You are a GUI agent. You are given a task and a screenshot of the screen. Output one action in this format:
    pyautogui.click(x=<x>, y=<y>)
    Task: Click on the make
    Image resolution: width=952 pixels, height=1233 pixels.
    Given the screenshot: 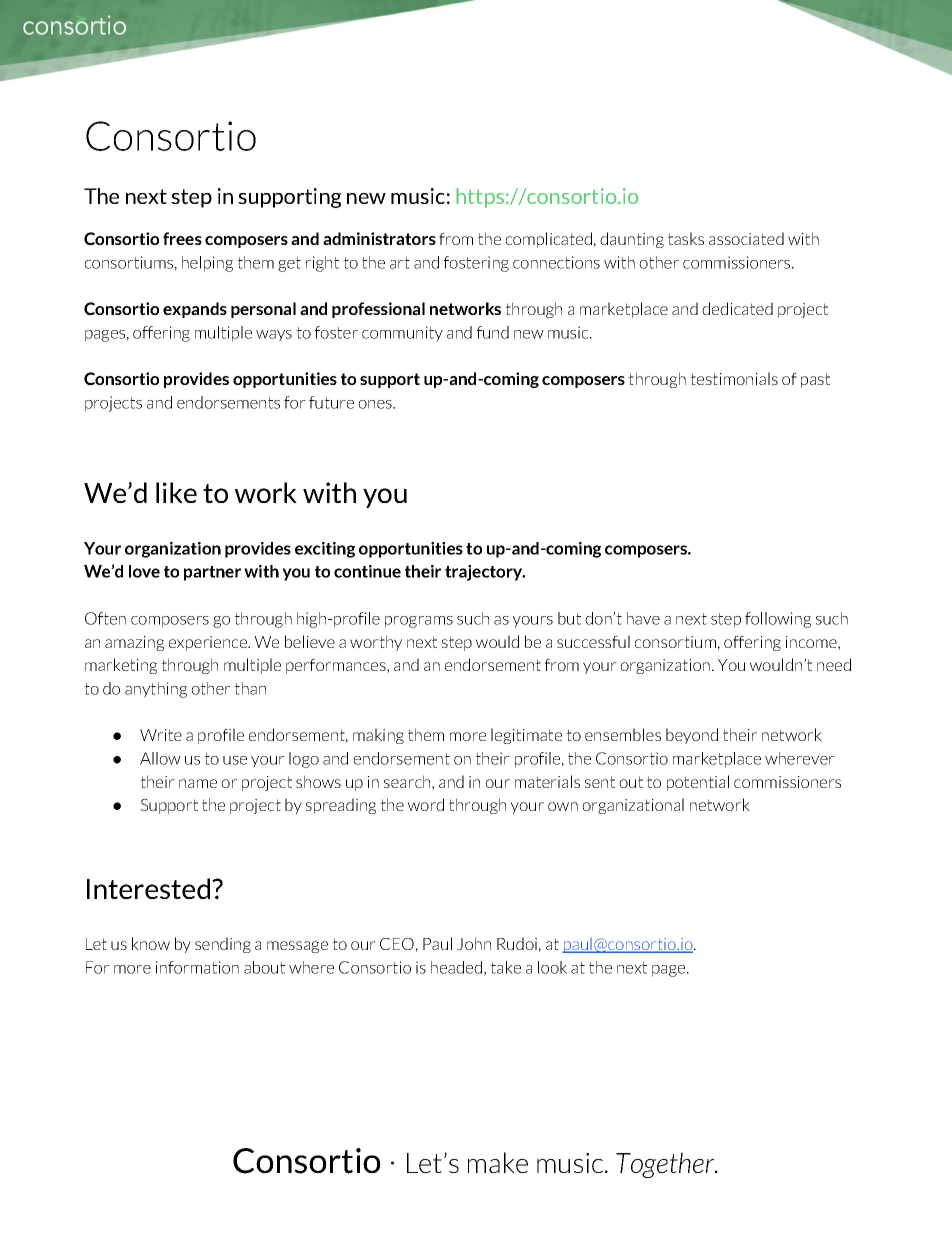 What is the action you would take?
    pyautogui.click(x=498, y=1162)
